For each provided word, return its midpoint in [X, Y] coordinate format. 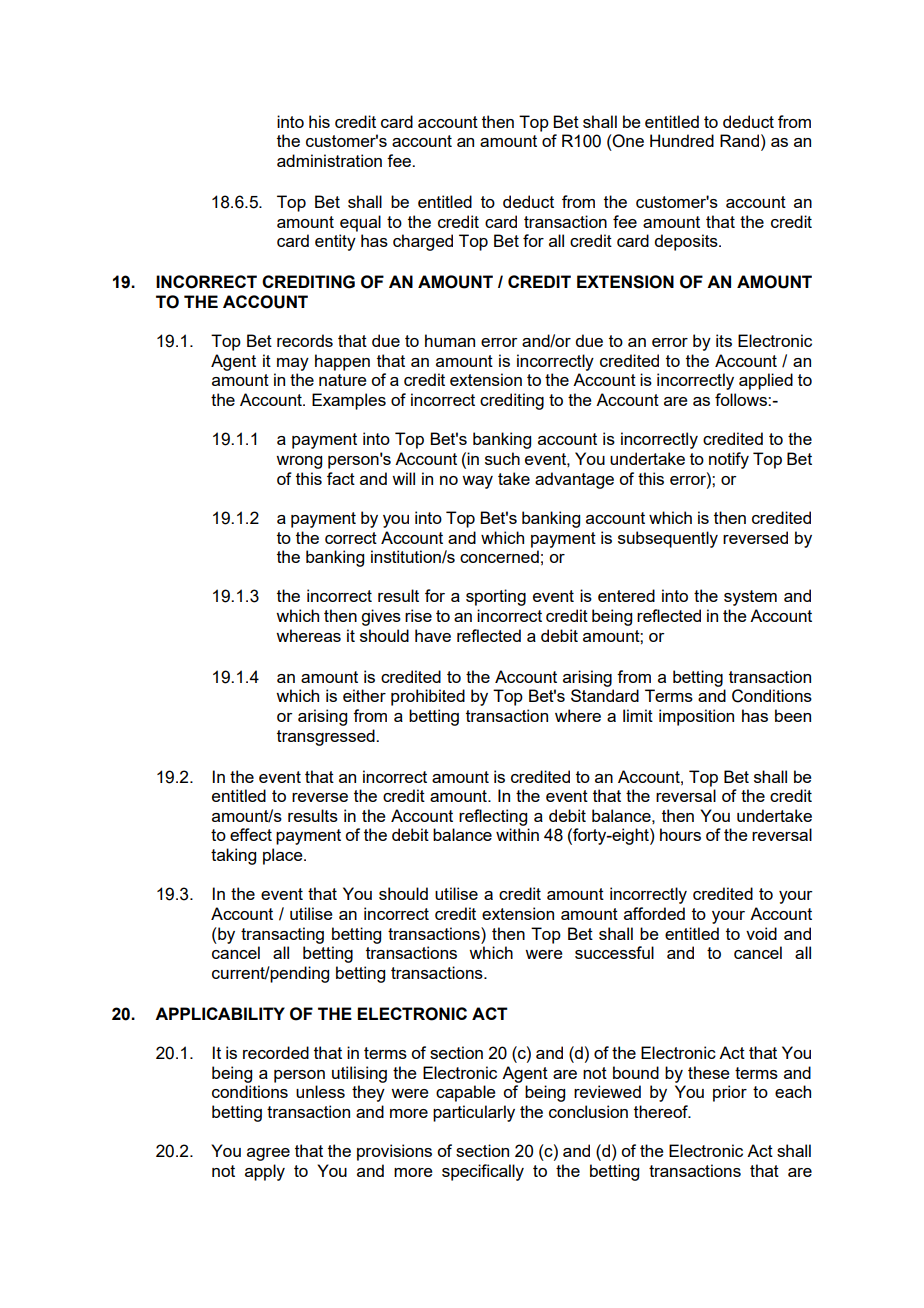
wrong [299, 462]
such [502, 458]
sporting [496, 597]
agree [268, 1154]
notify [729, 460]
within [517, 834]
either [364, 695]
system [750, 598]
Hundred [682, 140]
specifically [483, 1172]
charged [423, 242]
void [761, 933]
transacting [282, 935]
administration [329, 160]
